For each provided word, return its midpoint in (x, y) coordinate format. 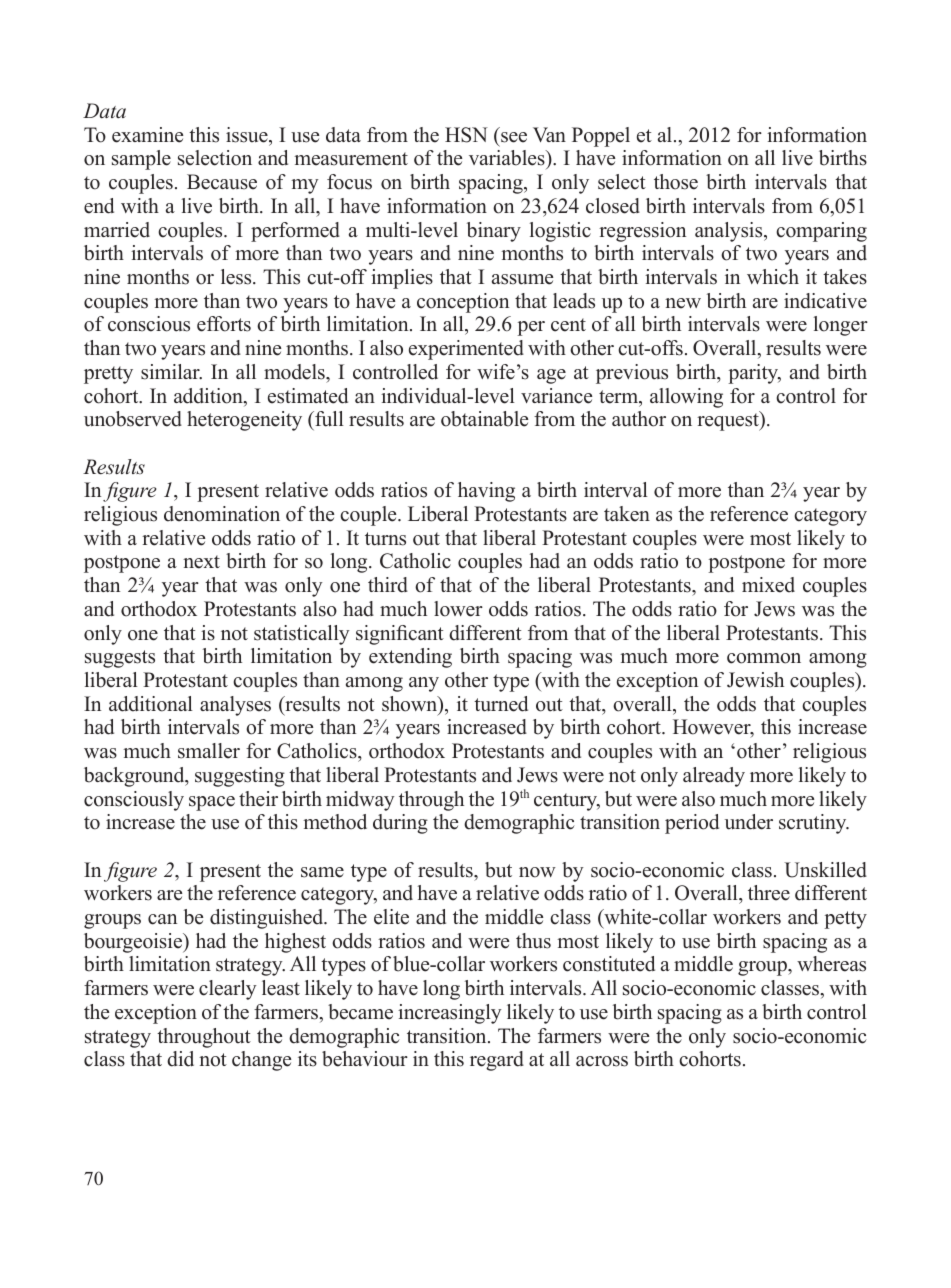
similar (171, 372)
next (201, 562)
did (180, 1059)
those (676, 182)
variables (508, 159)
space (212, 803)
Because (222, 182)
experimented (466, 350)
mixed (768, 585)
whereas (831, 964)
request (729, 421)
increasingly (450, 1014)
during (400, 824)
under (749, 822)
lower (458, 609)
